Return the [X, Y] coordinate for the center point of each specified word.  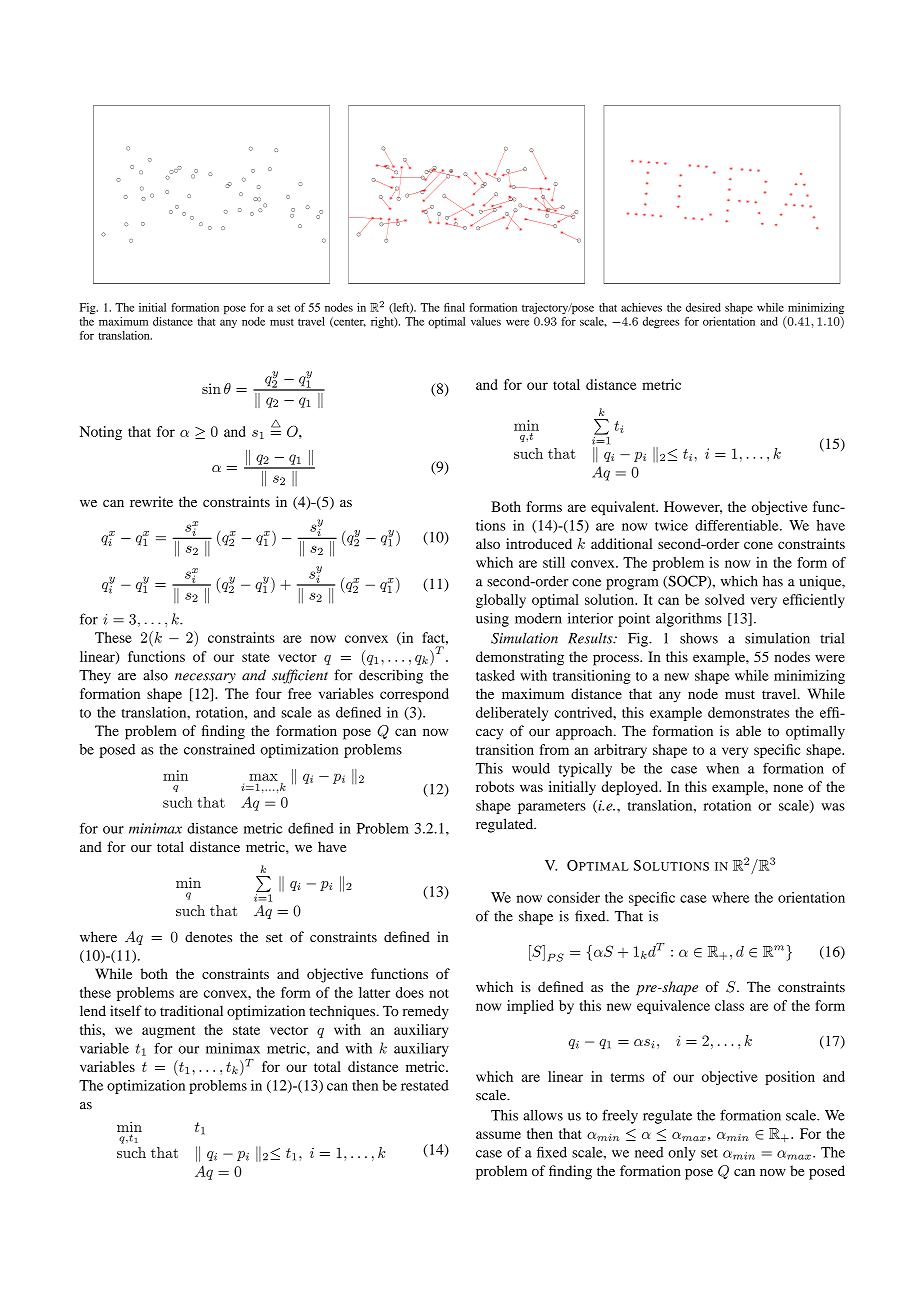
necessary [205, 678]
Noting [101, 433]
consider [573, 897]
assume [498, 1135]
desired [703, 307]
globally [501, 601]
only [682, 1154]
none [788, 788]
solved [725, 599]
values [486, 321]
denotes [208, 937]
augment [168, 1032]
